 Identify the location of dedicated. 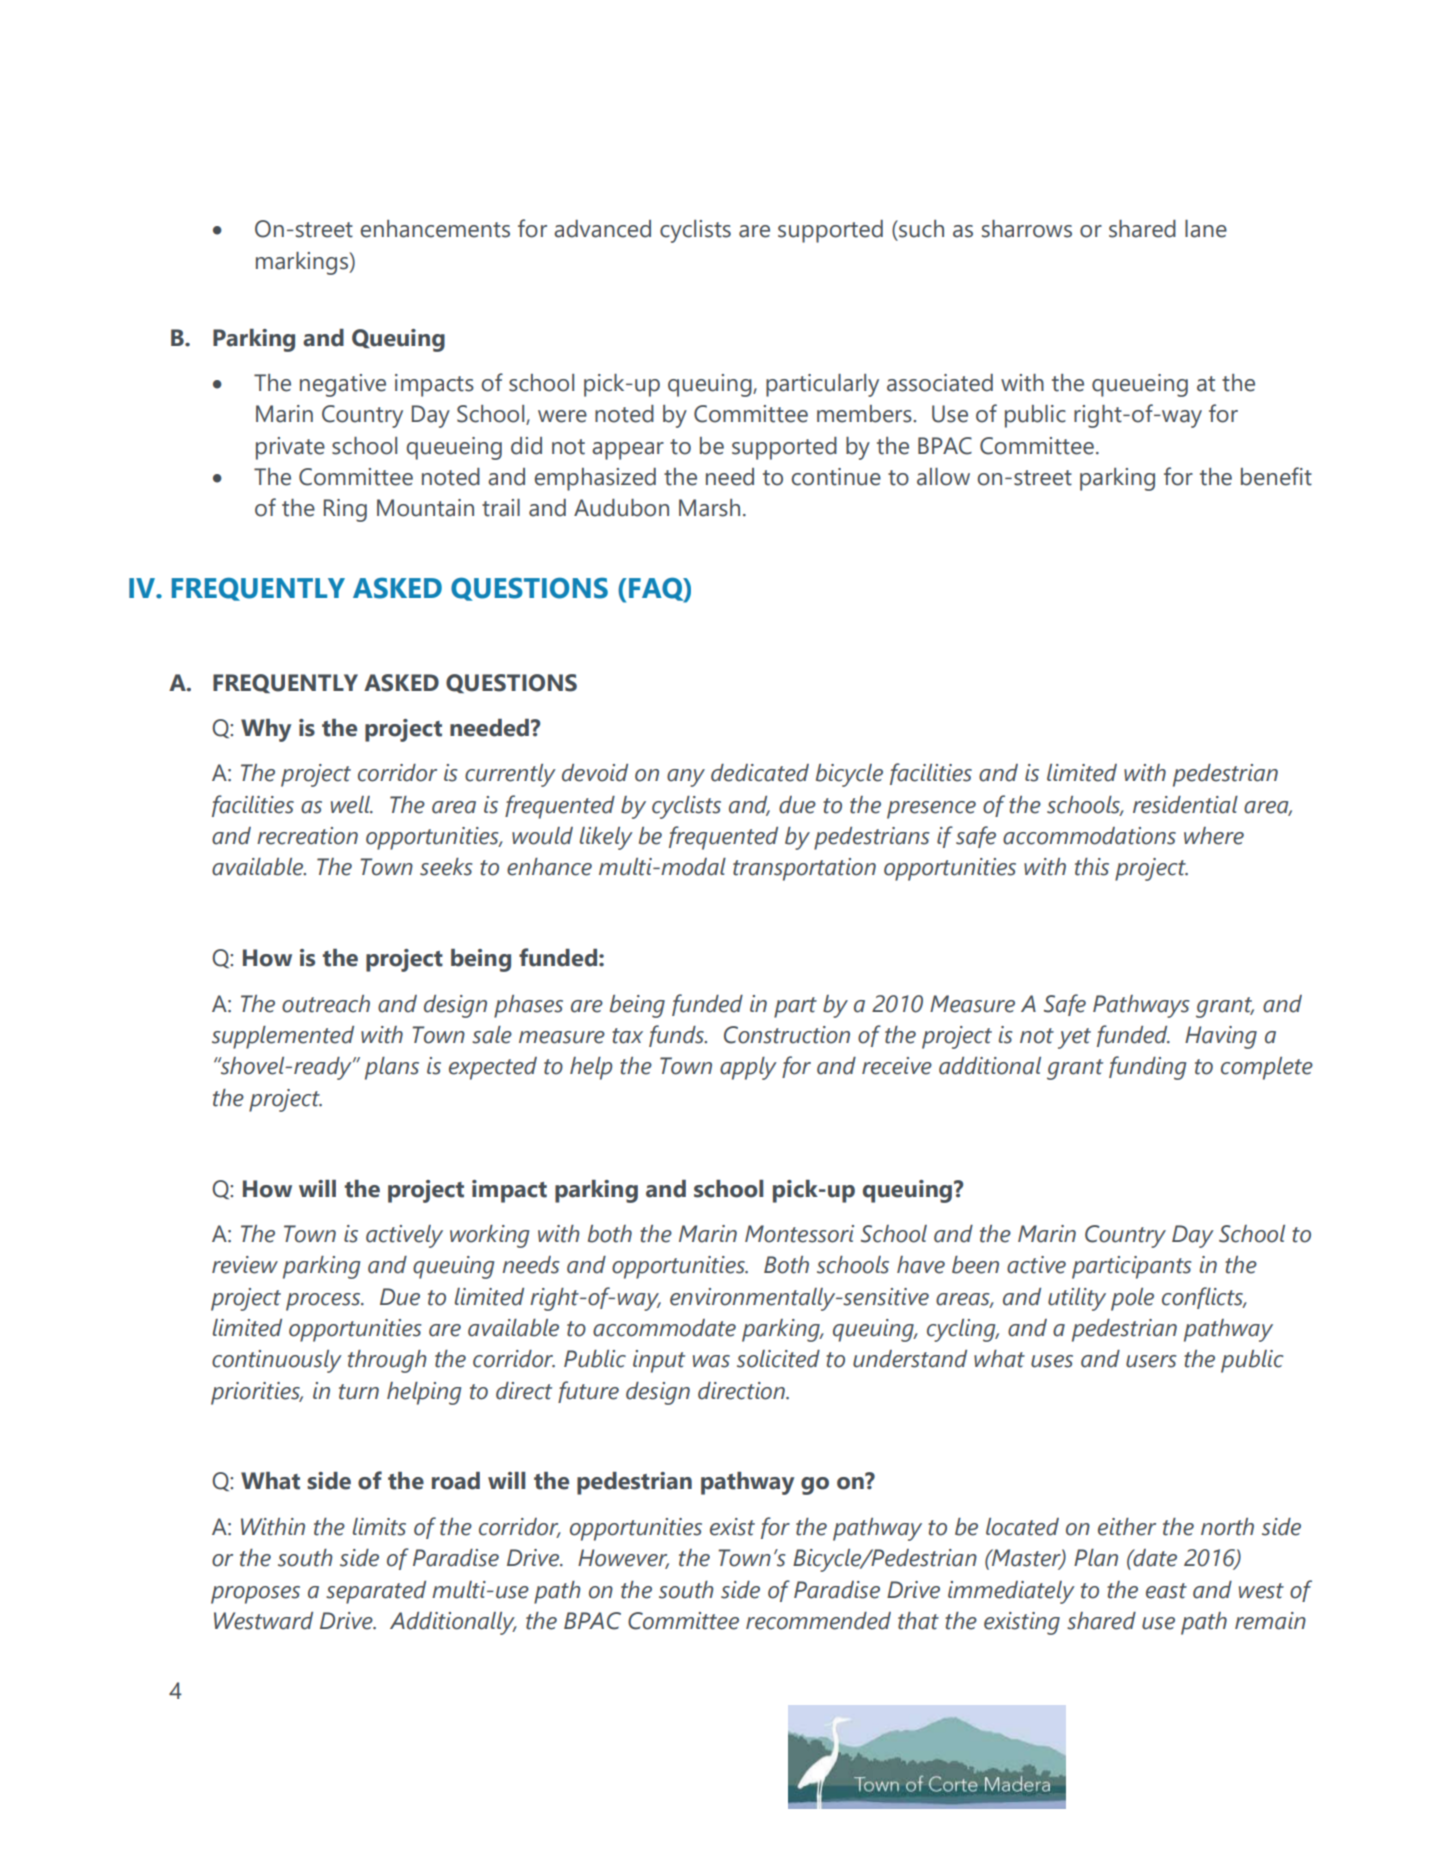
(760, 773).
